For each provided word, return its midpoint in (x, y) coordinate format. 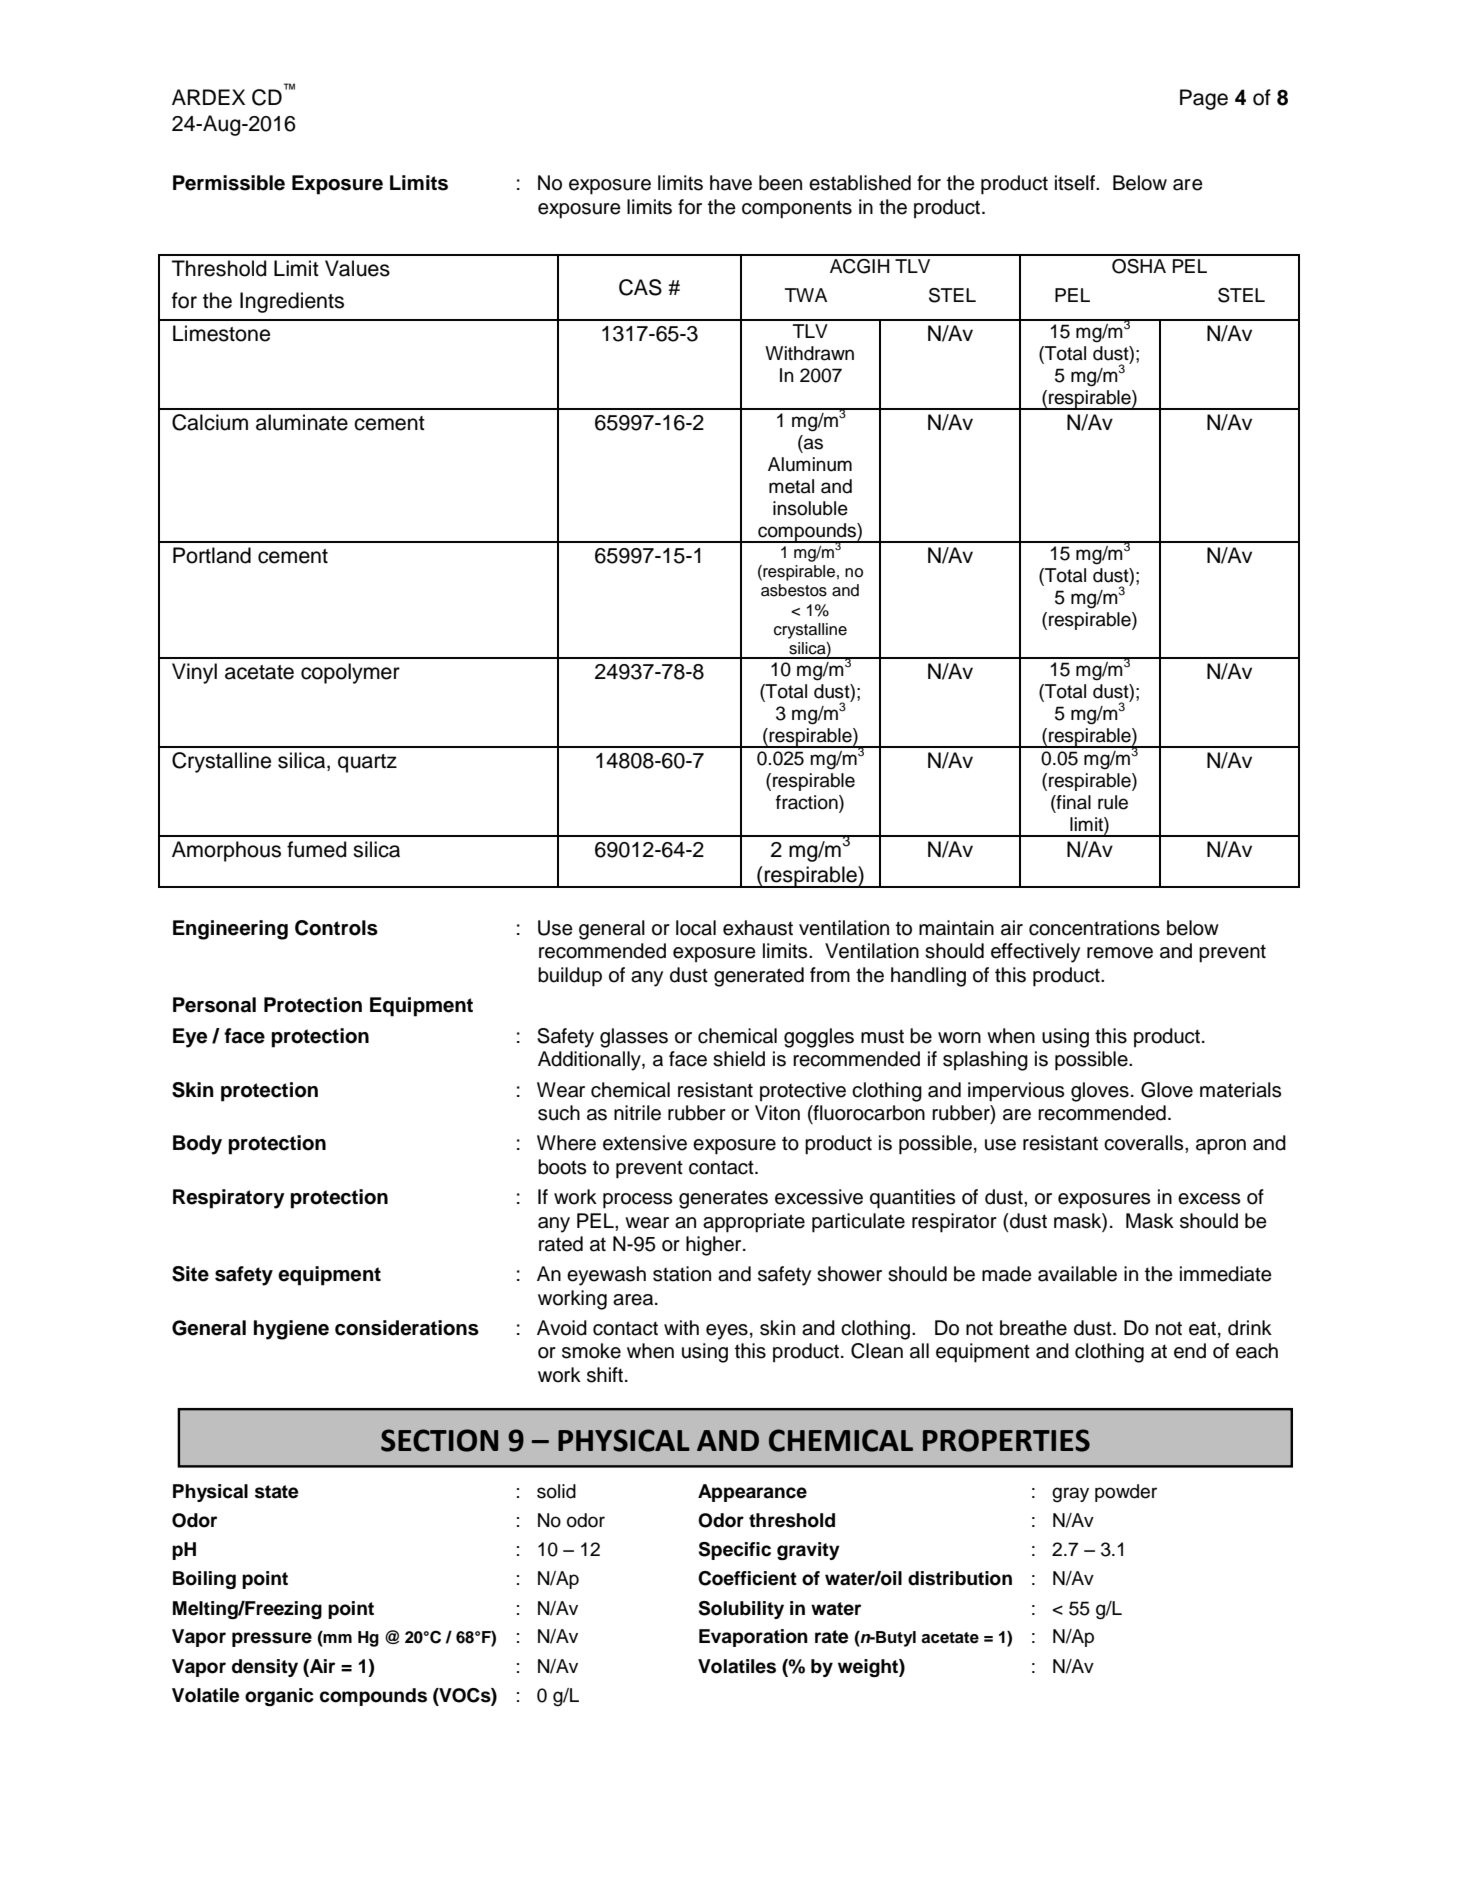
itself (1076, 183)
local (696, 928)
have (731, 183)
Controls (336, 928)
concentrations (1094, 928)
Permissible (229, 183)
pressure (272, 1639)
